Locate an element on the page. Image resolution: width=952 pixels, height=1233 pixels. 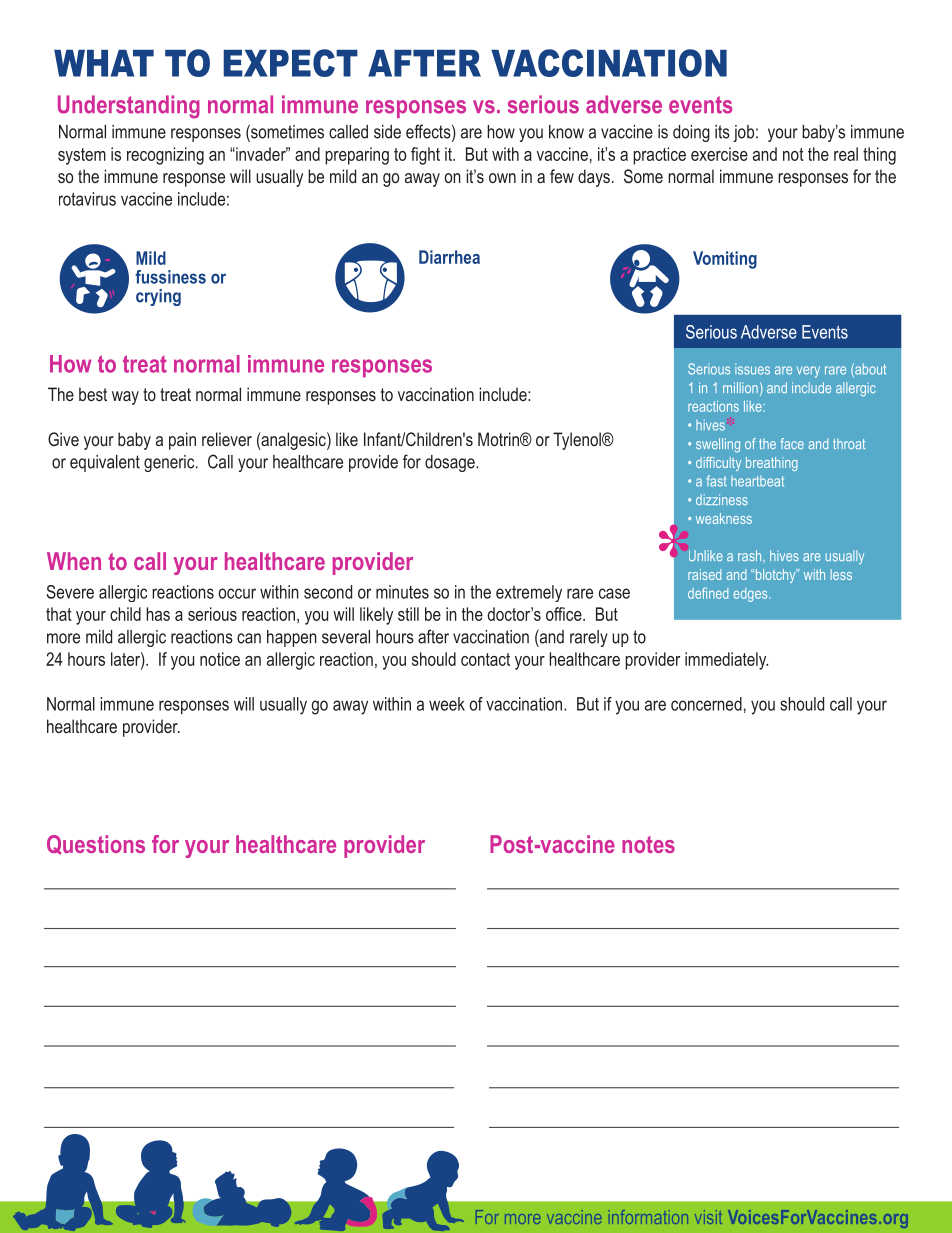
its is located at coordinates (722, 132).
